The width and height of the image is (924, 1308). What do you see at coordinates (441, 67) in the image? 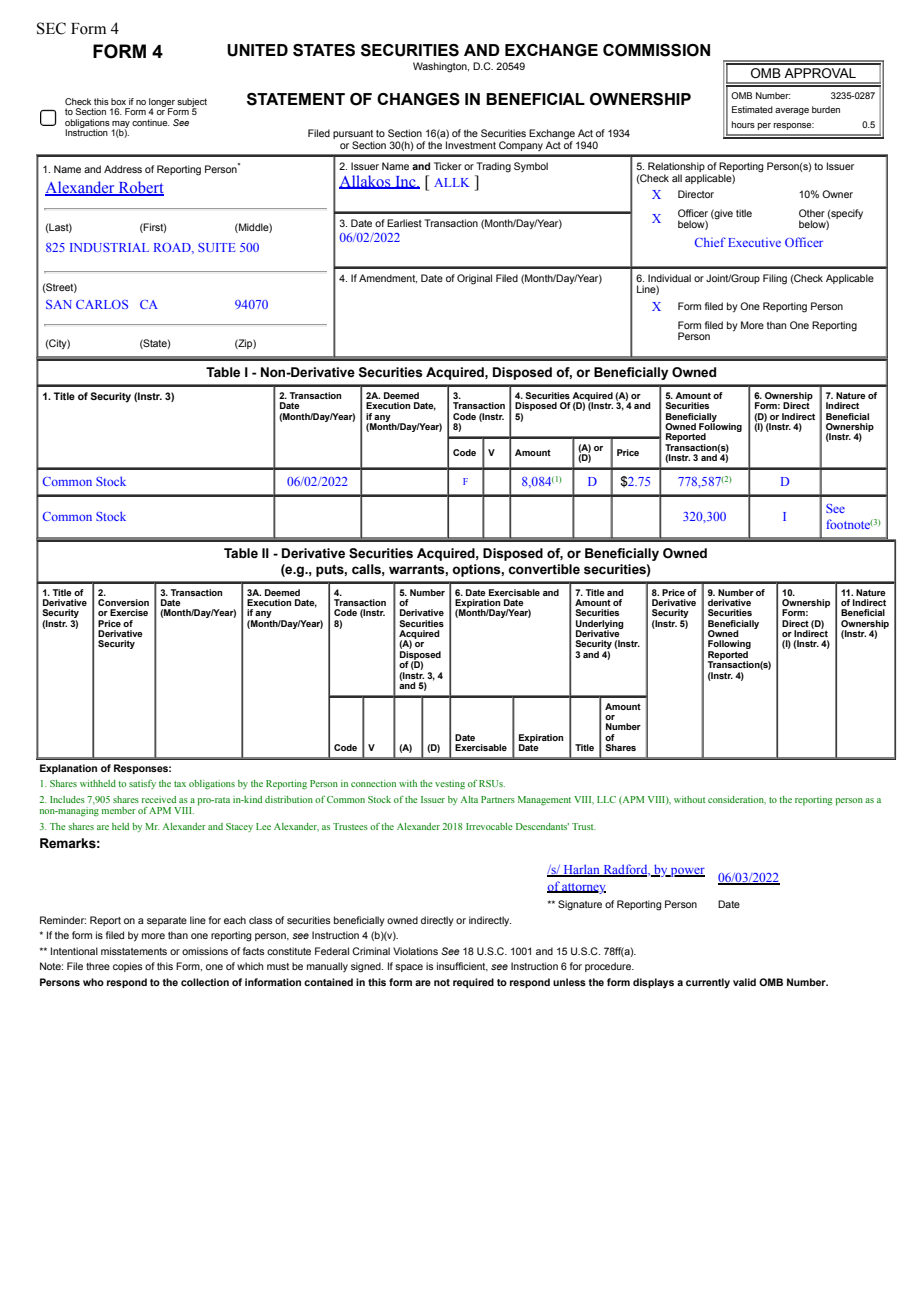
I see `Washington` at bounding box center [441, 67].
